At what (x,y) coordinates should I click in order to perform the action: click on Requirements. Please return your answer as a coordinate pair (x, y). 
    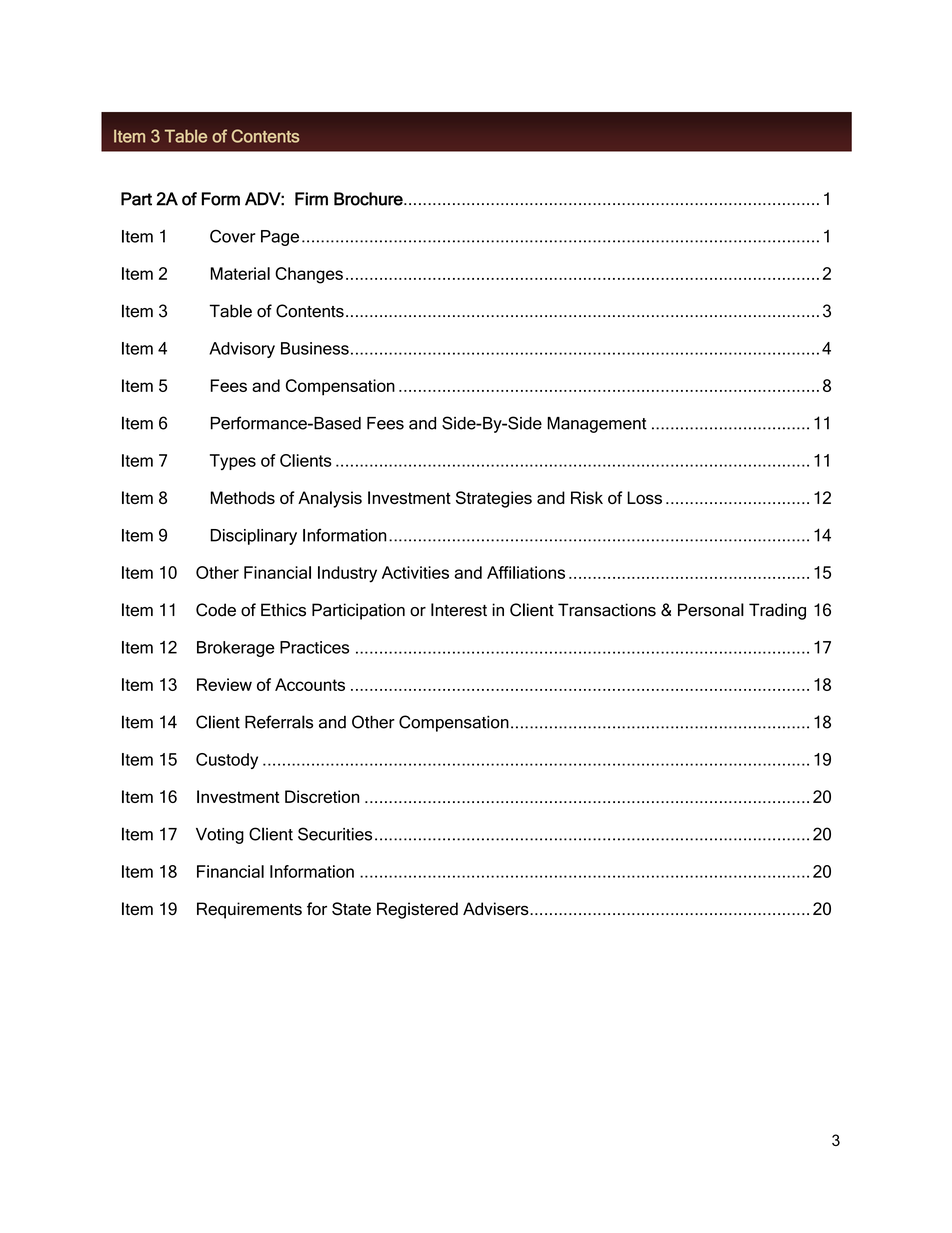
    Looking at the image, I should click on (249, 910).
